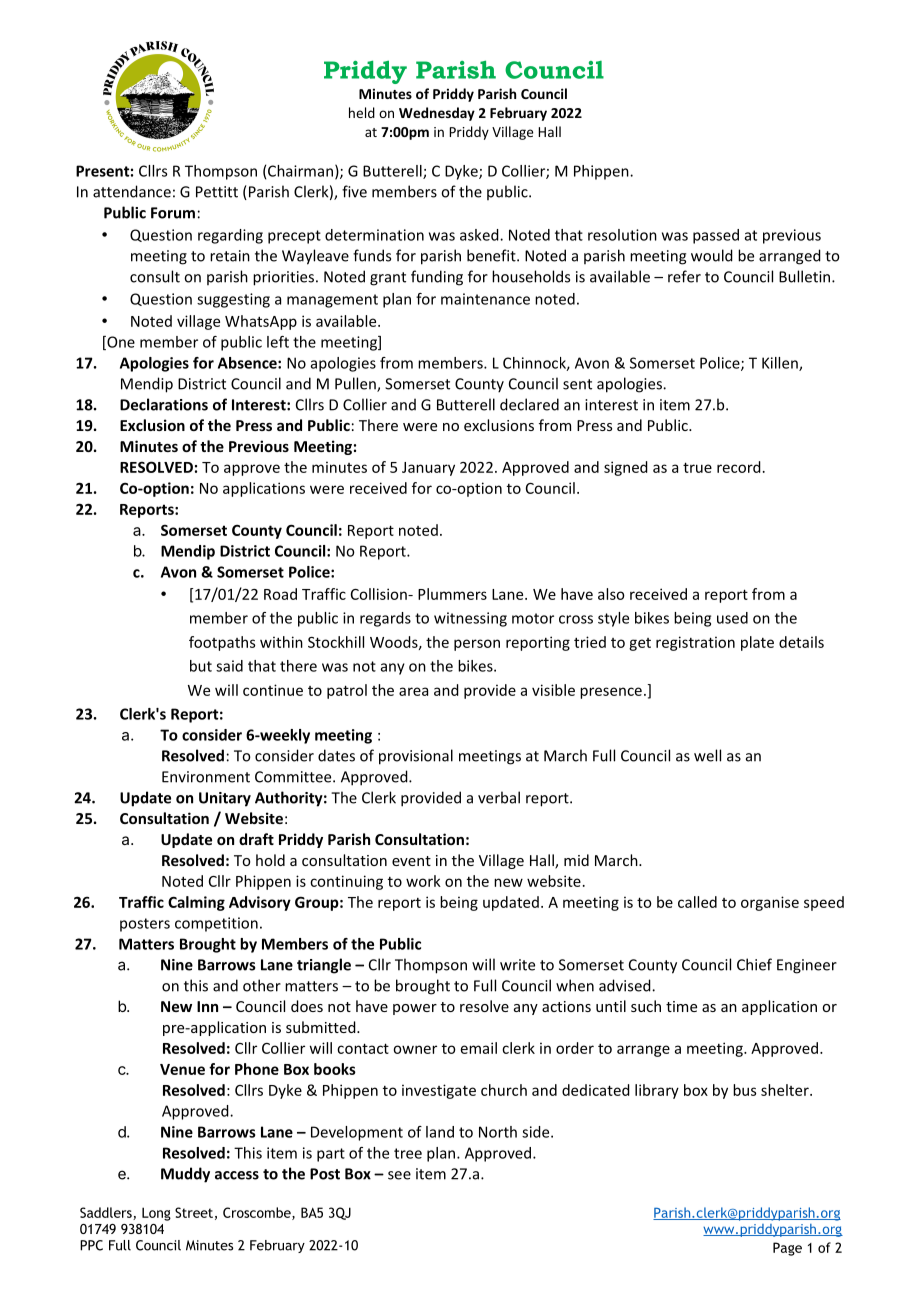 The image size is (924, 1308). Describe the element at coordinates (132, 191) in the screenshot. I see `attendance` at that location.
